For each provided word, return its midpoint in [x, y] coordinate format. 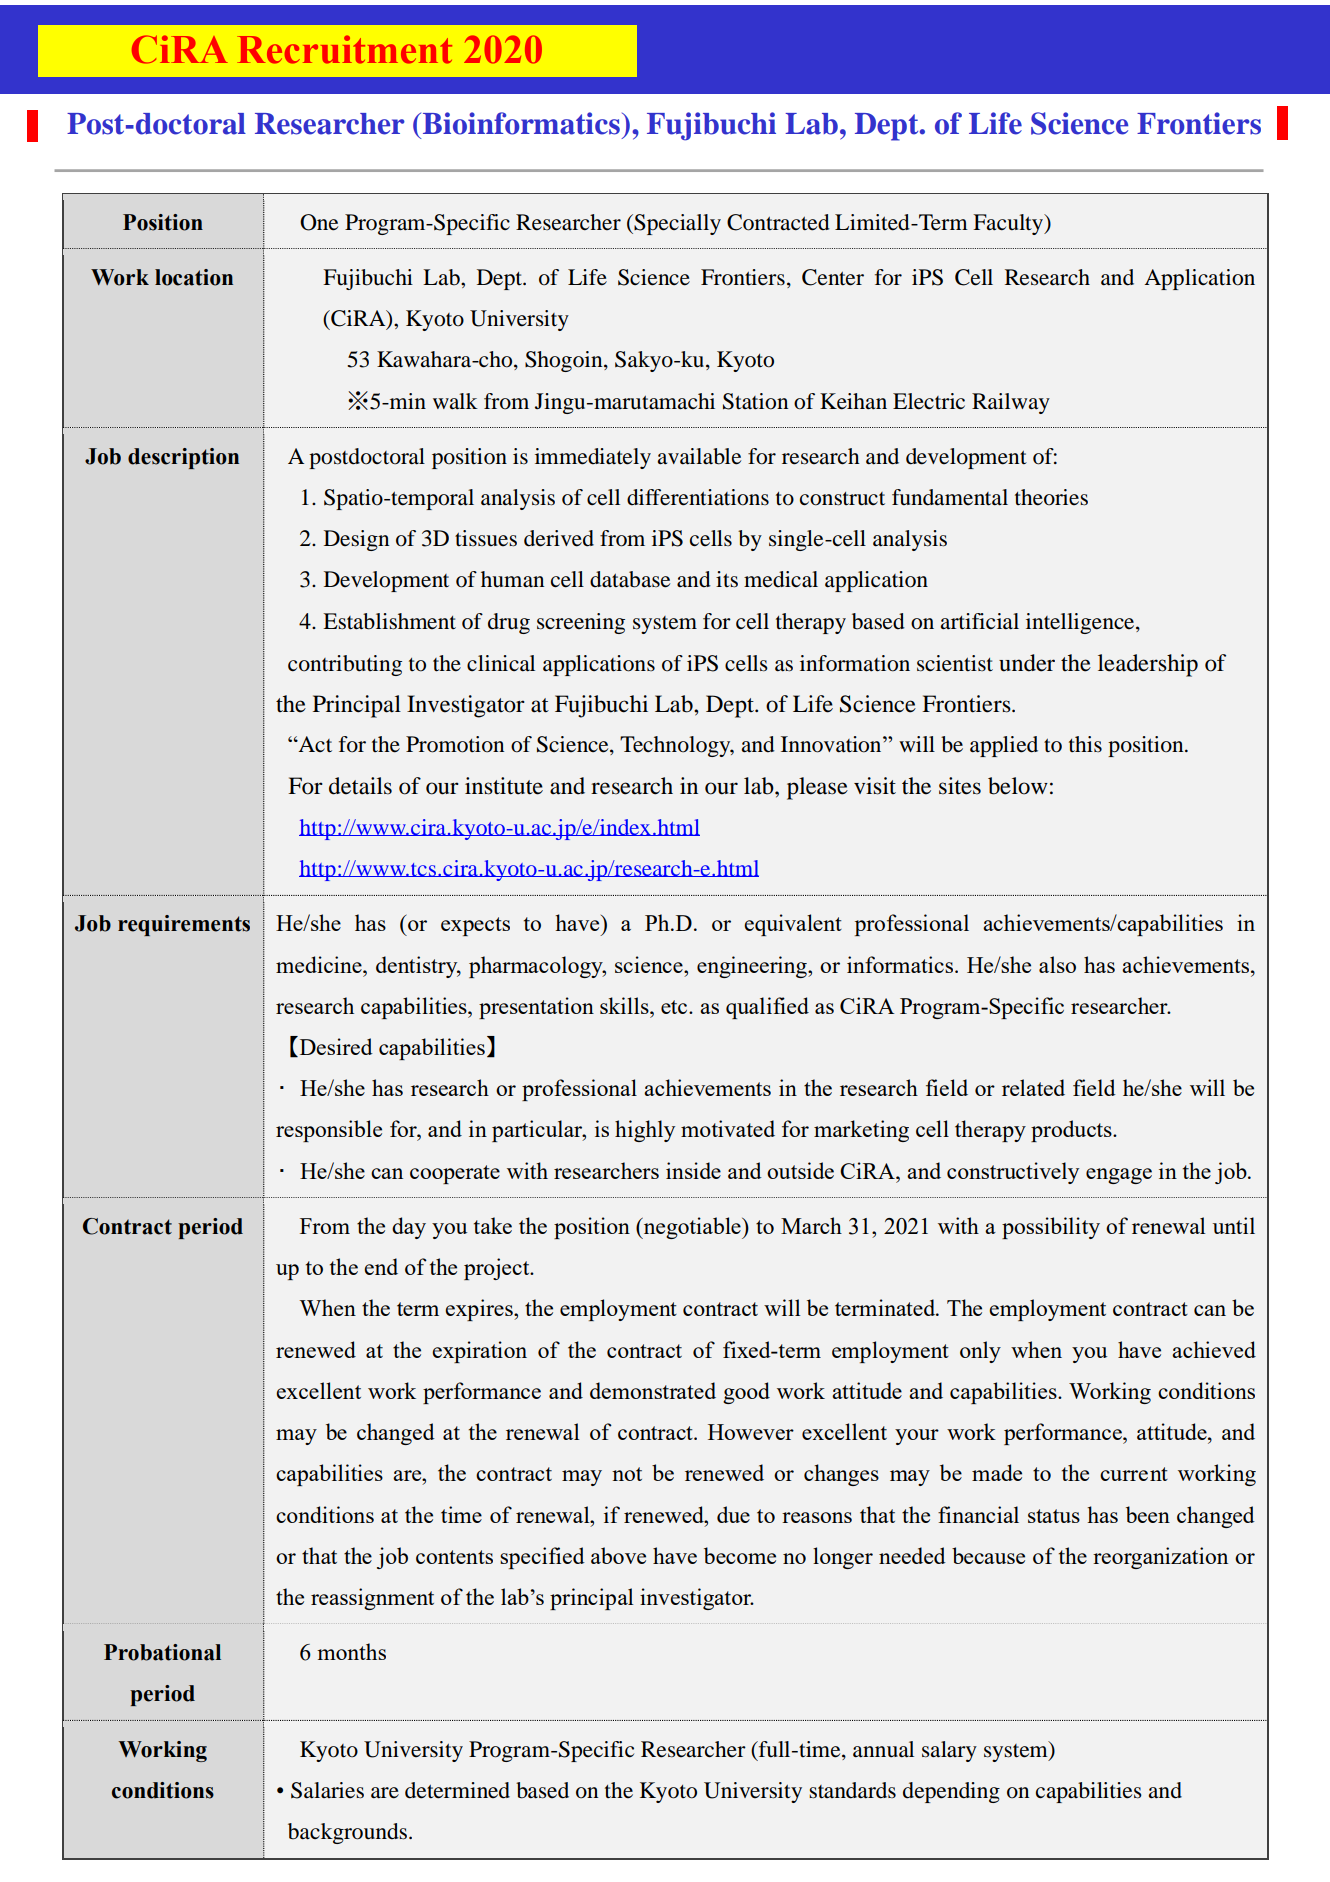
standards [852, 1790]
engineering [753, 967]
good [746, 1393]
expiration [479, 1352]
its [727, 579]
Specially [676, 224]
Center [833, 277]
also [1057, 964]
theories [1051, 497]
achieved [1214, 1349]
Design [356, 540]
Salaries [327, 1790]
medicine [320, 964]
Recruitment [344, 49]
